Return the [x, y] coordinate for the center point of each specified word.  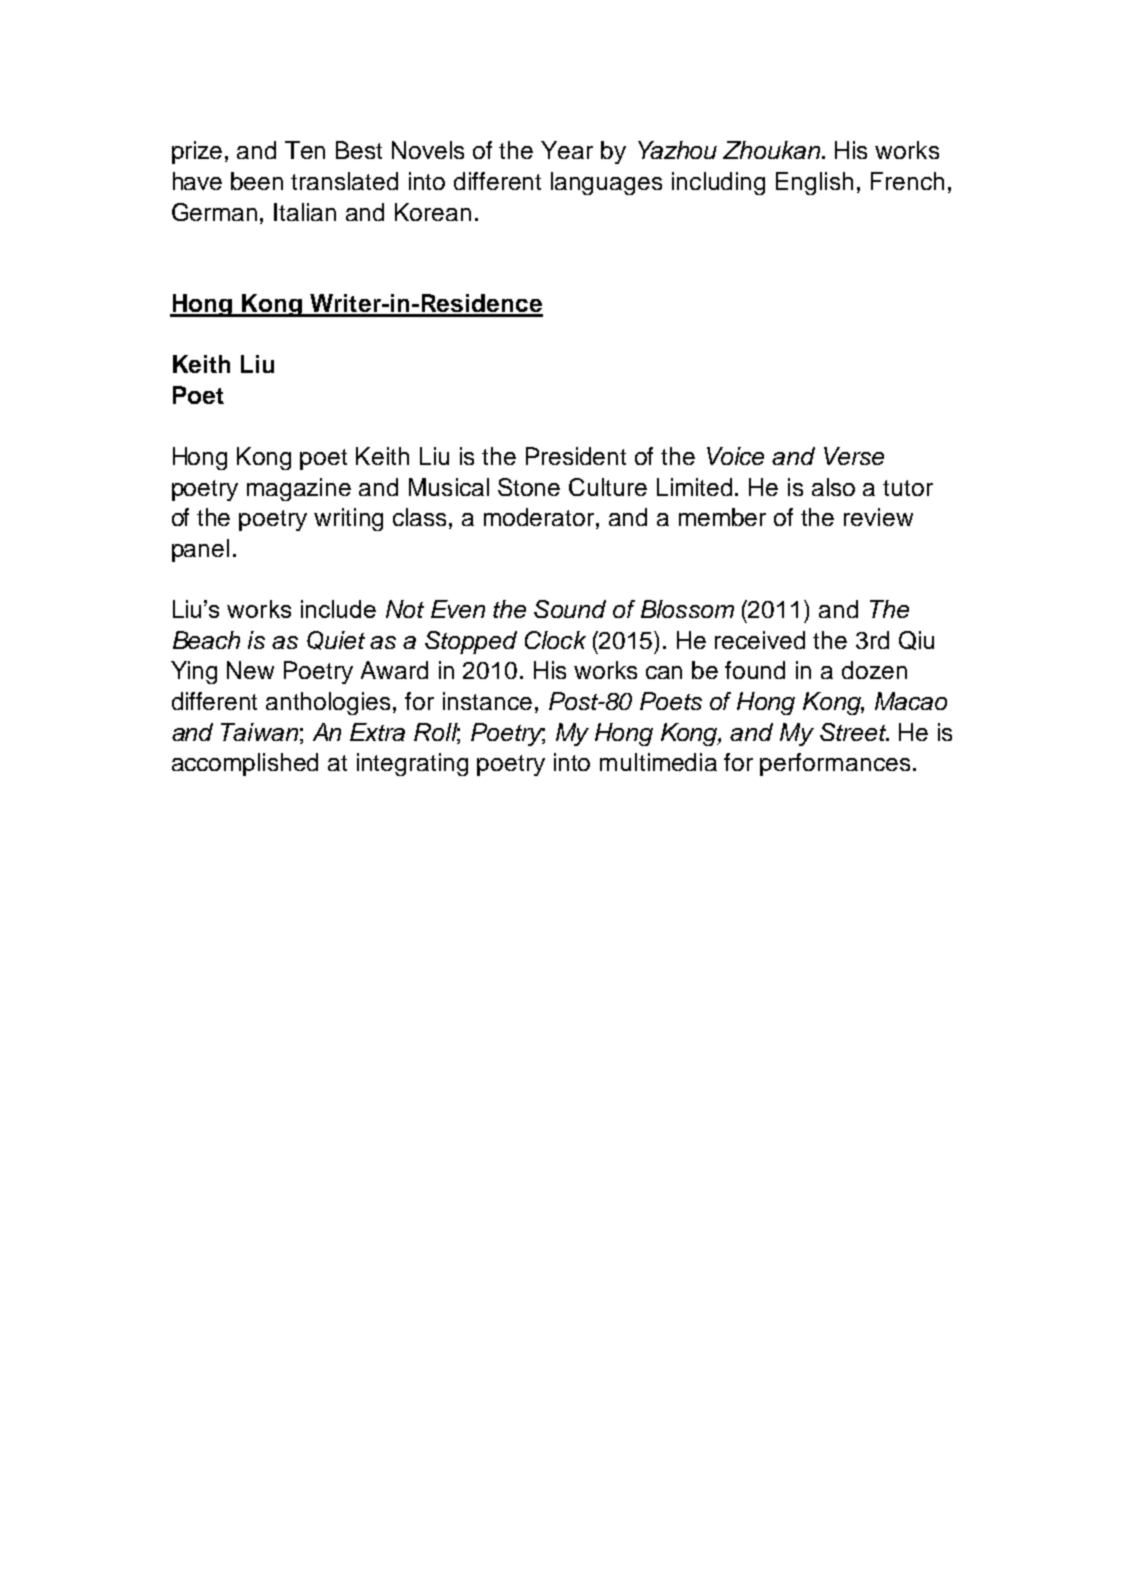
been [257, 181]
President [576, 456]
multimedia [658, 762]
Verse [854, 456]
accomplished [245, 764]
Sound [570, 609]
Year [567, 150]
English [814, 183]
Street [854, 732]
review [878, 517]
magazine [299, 489]
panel [200, 550]
